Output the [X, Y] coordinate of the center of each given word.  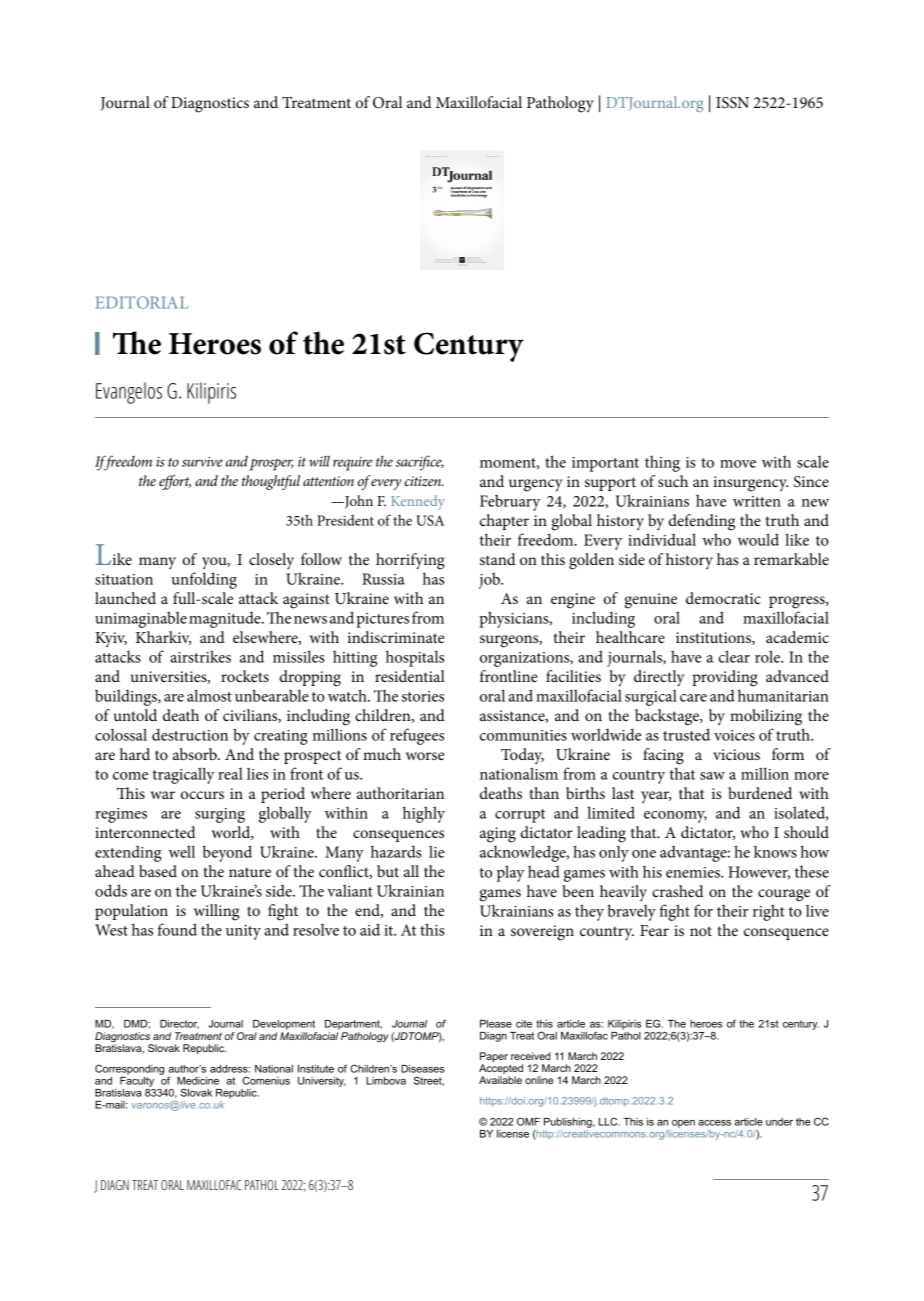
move [738, 464]
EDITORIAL [142, 302]
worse [425, 756]
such [673, 481]
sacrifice [420, 463]
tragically [183, 775]
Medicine [198, 1081]
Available [500, 1080]
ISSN [732, 103]
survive [202, 462]
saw [712, 776]
